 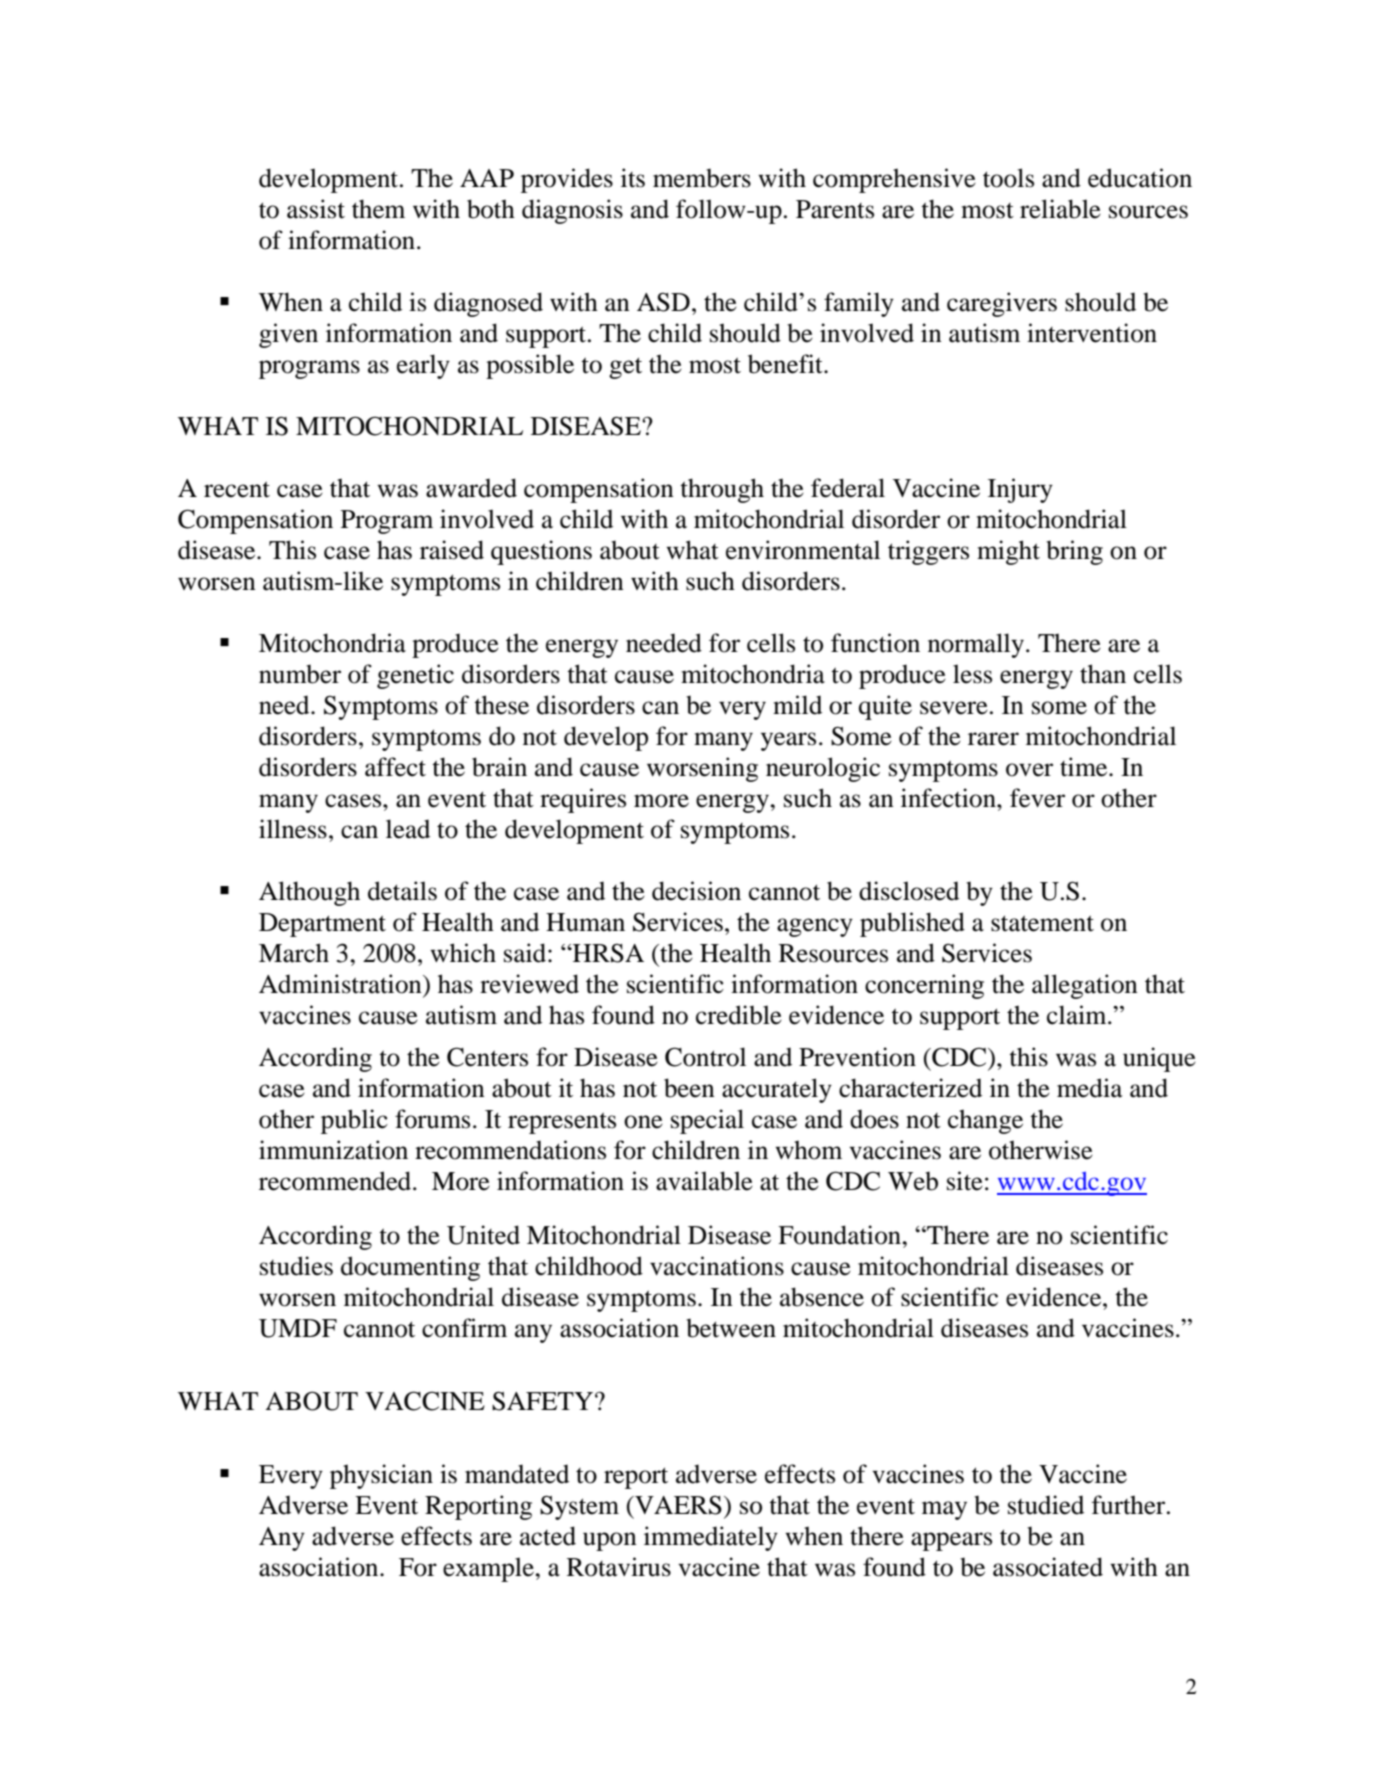 What do you see at coordinates (717, 1266) in the image?
I see `vaccinations` at bounding box center [717, 1266].
